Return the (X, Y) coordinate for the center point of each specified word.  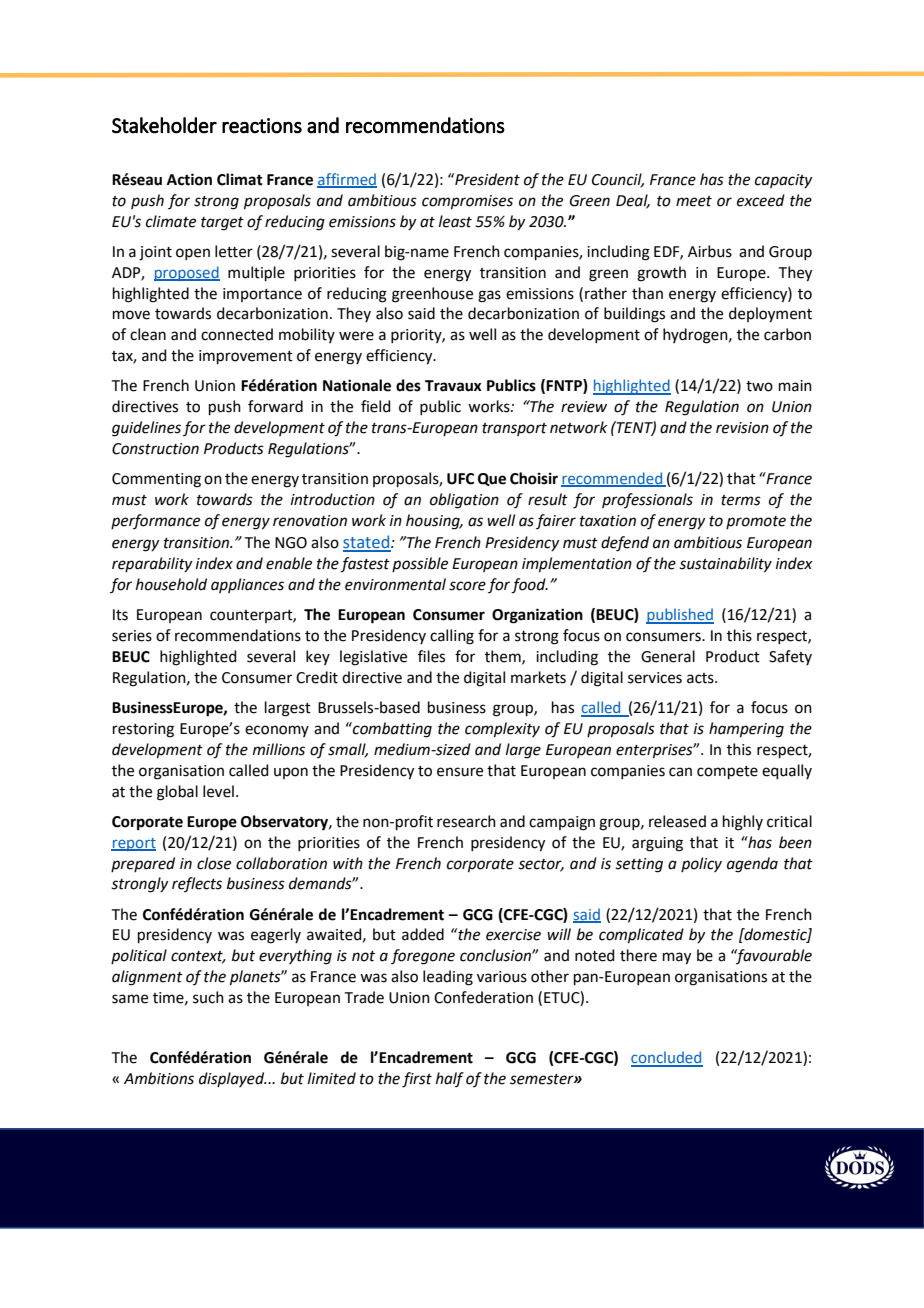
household (171, 584)
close (214, 863)
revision (742, 428)
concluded (667, 1058)
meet (694, 201)
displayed (233, 1079)
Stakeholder (164, 125)
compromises (467, 202)
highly (743, 823)
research (466, 821)
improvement (246, 357)
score (467, 586)
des (408, 385)
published (680, 616)
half (450, 1079)
